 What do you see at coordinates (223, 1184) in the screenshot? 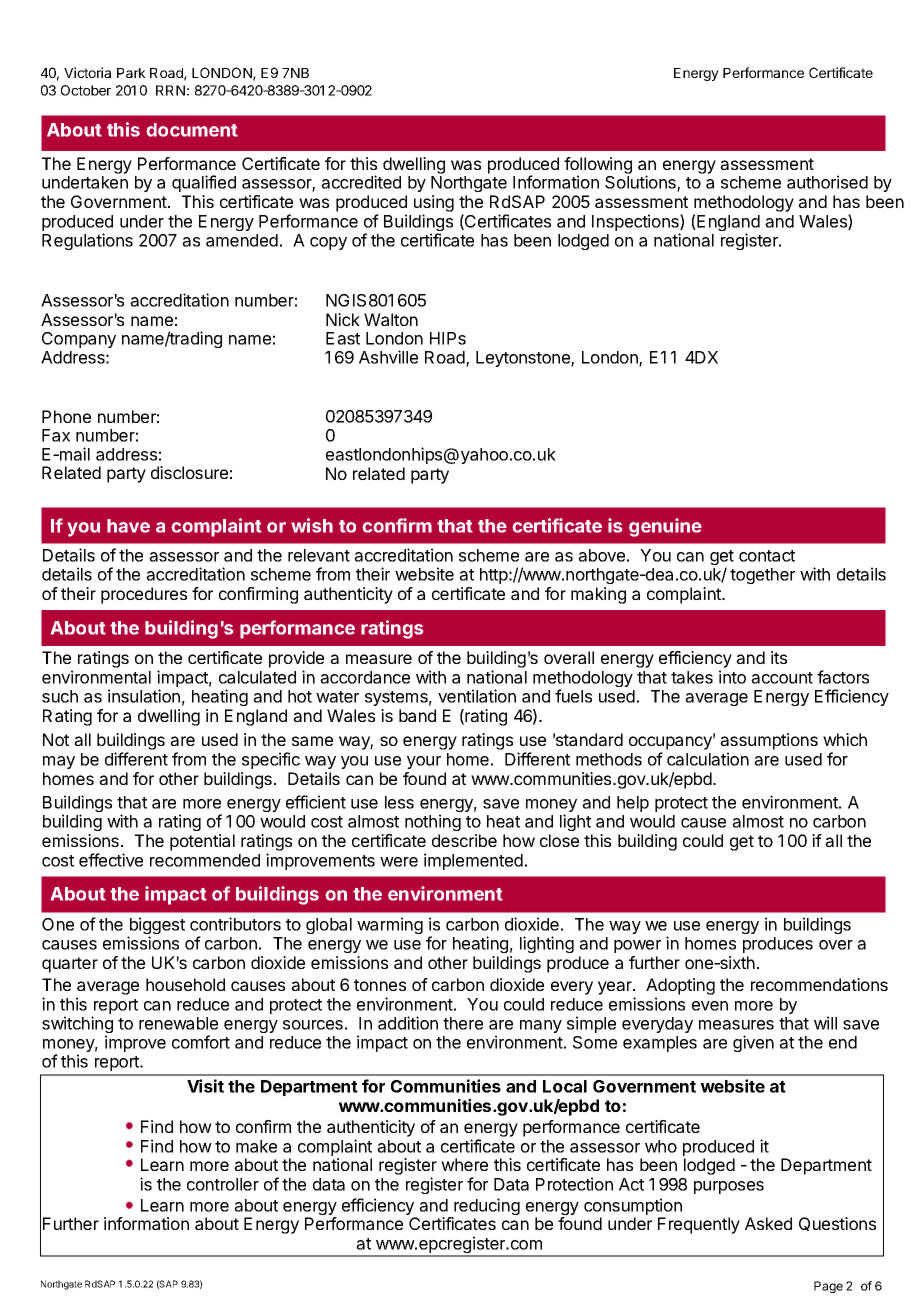
I see `controller` at bounding box center [223, 1184].
